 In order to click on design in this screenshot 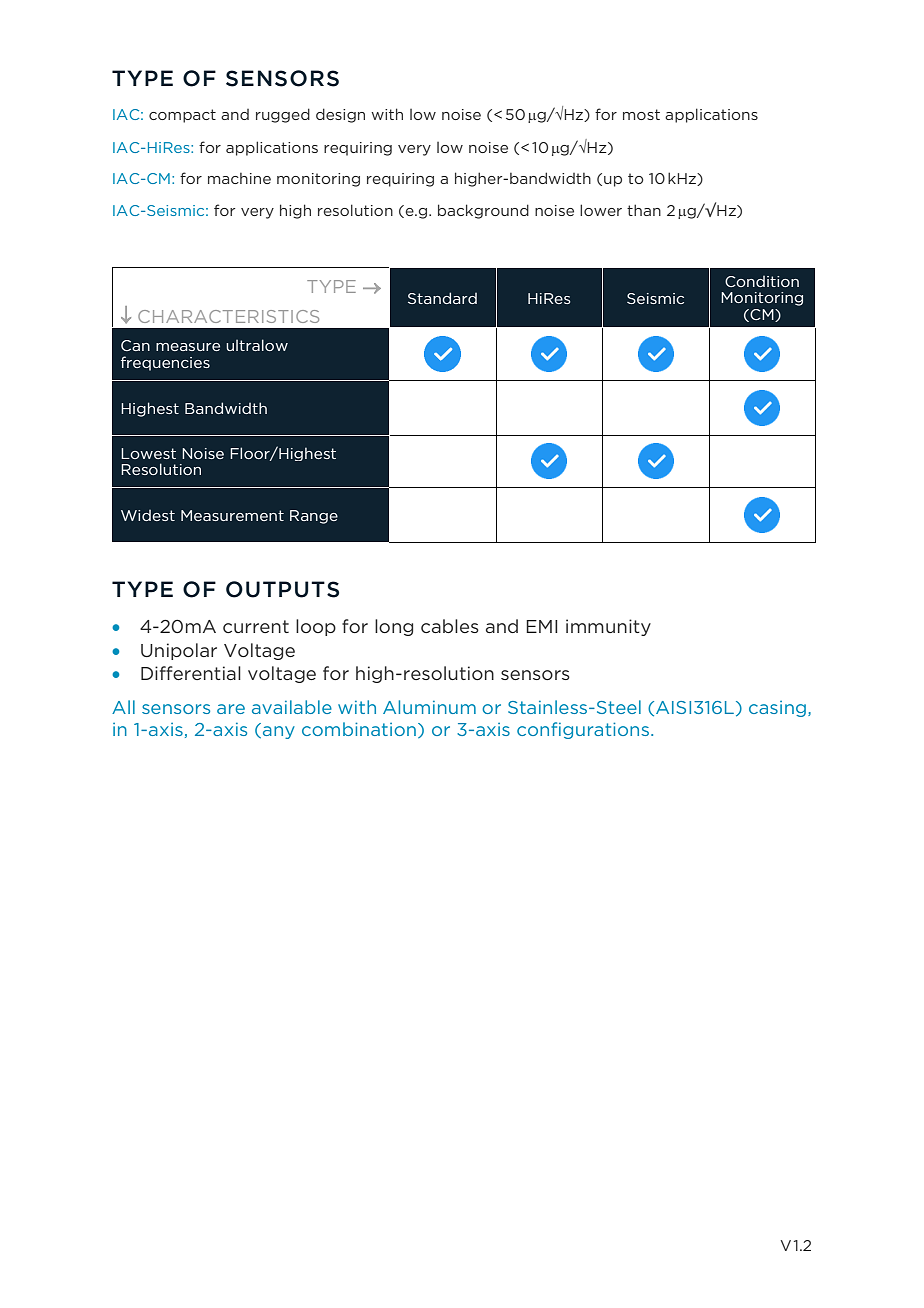, I will do `click(340, 115)`.
